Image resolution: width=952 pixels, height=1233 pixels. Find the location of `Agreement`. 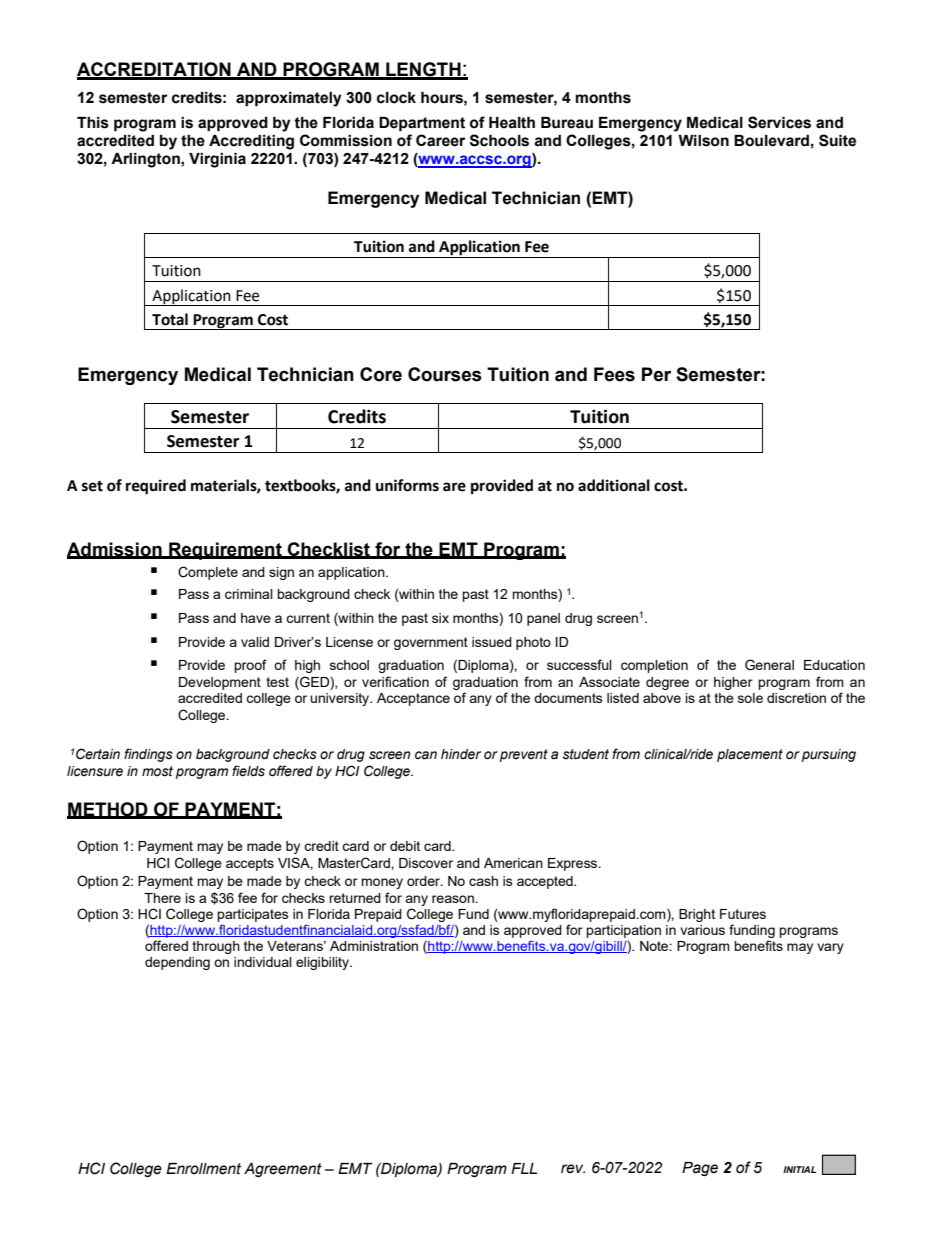

Agreement is located at coordinates (283, 1170).
